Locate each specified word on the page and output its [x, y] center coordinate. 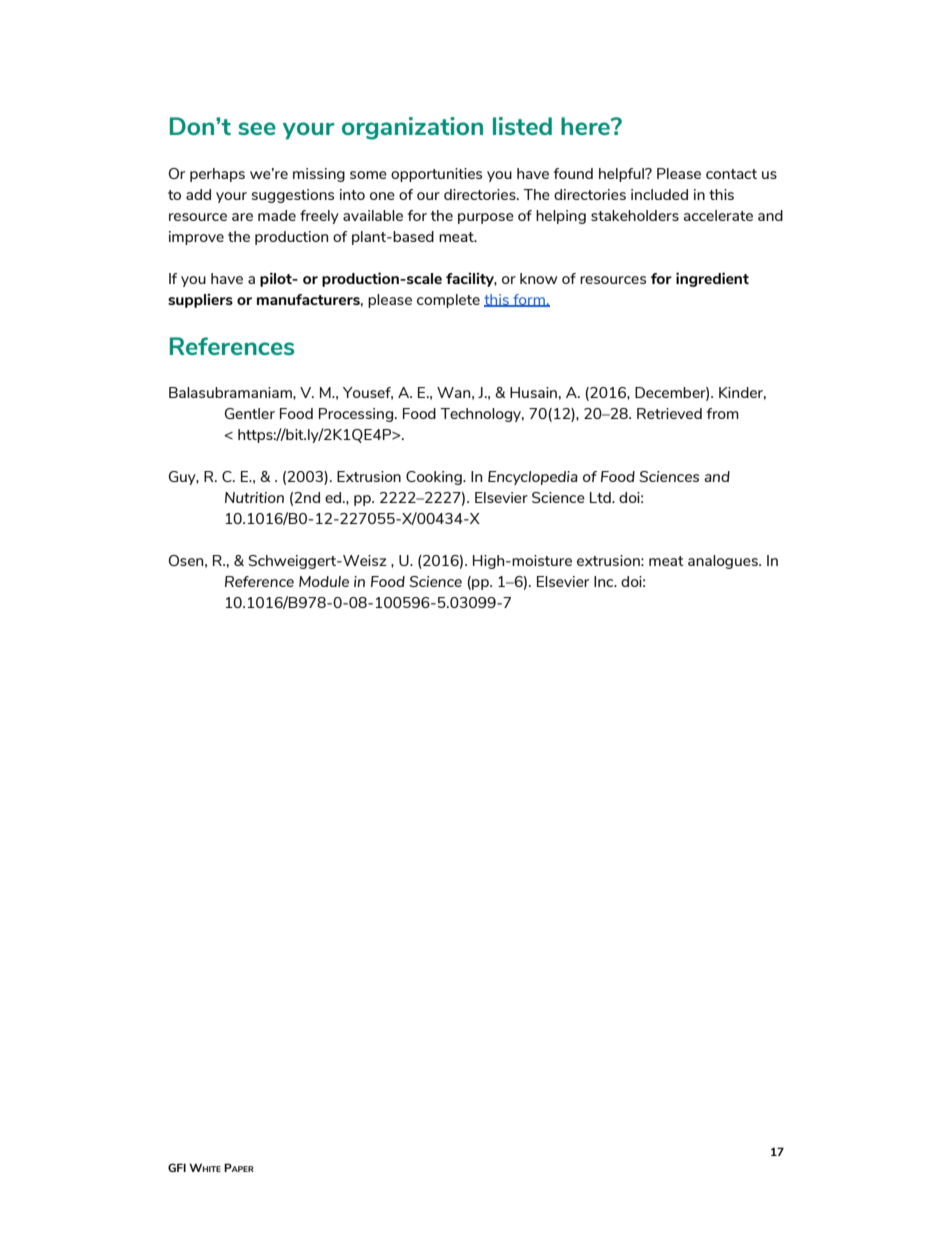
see [257, 128]
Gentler [250, 413]
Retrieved [669, 413]
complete [448, 301]
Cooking [435, 478]
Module [324, 581]
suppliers [200, 300]
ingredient [712, 279]
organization [412, 128]
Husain [533, 392]
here [586, 126]
